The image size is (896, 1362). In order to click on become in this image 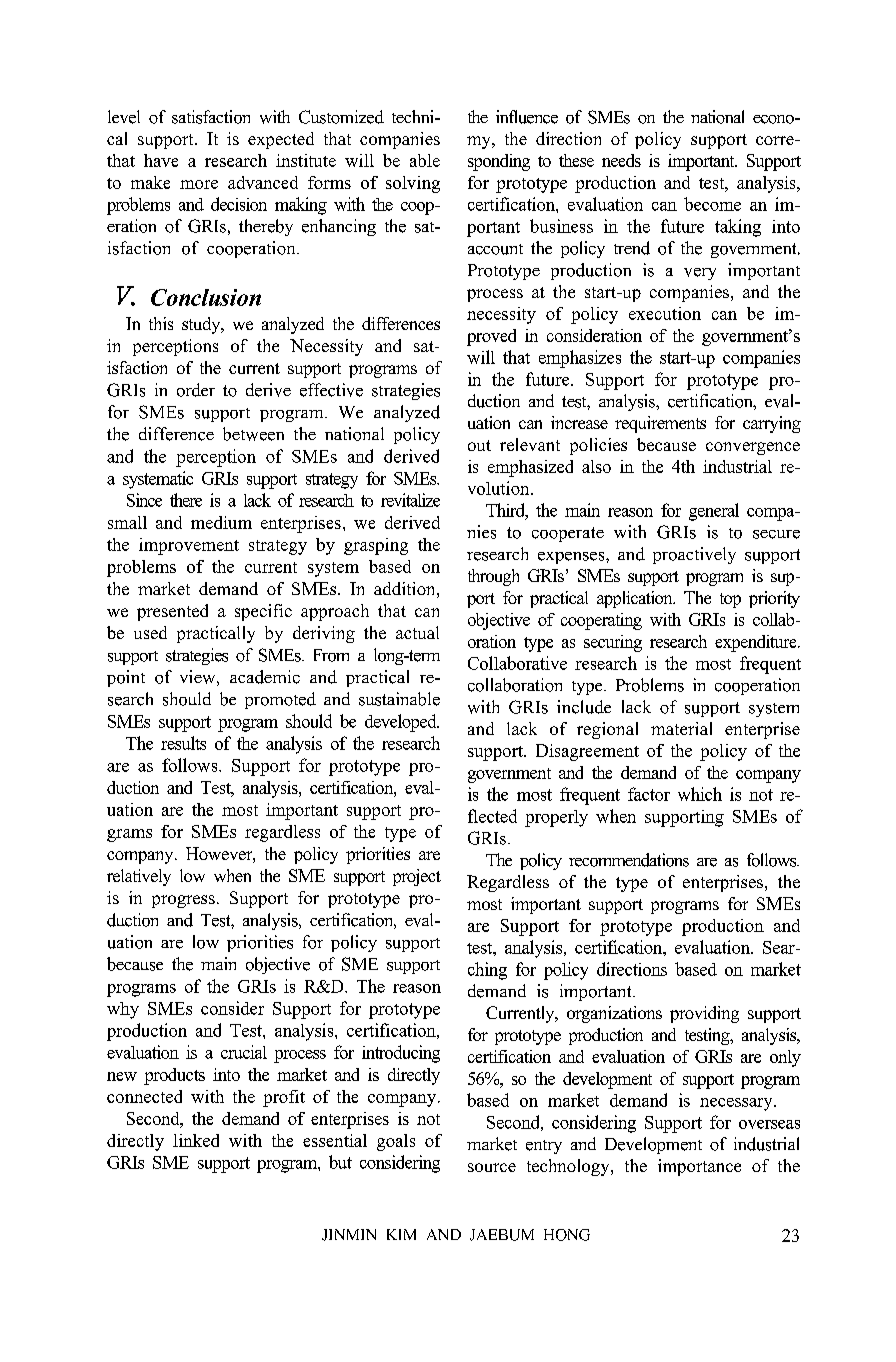, I will do `click(712, 204)`.
